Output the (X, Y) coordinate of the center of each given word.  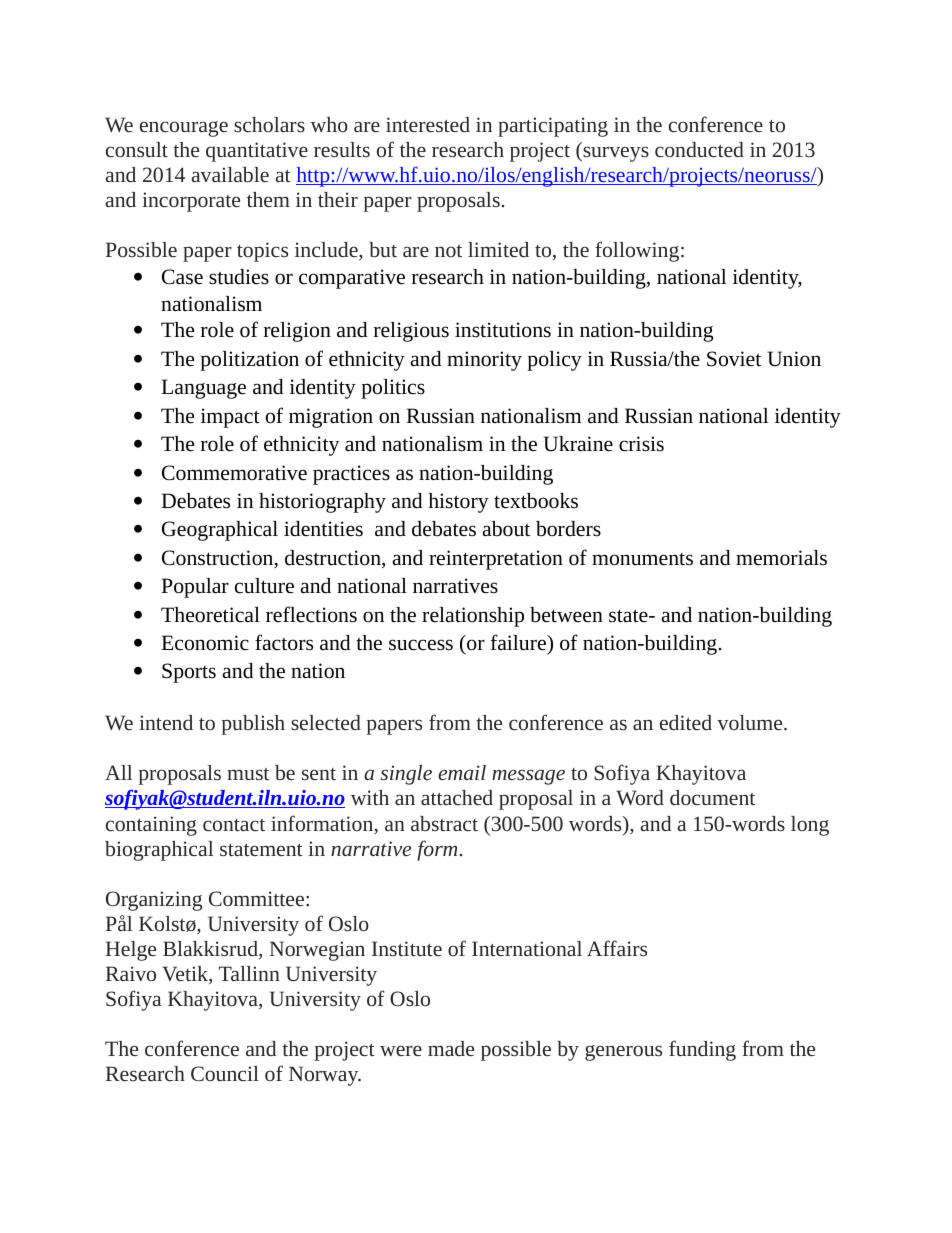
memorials (781, 558)
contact (234, 825)
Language (203, 389)
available (230, 174)
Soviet (734, 359)
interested (428, 124)
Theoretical (210, 615)
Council (225, 1073)
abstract (444, 823)
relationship (473, 617)
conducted (699, 149)
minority (484, 361)
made (451, 1048)
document (712, 797)
